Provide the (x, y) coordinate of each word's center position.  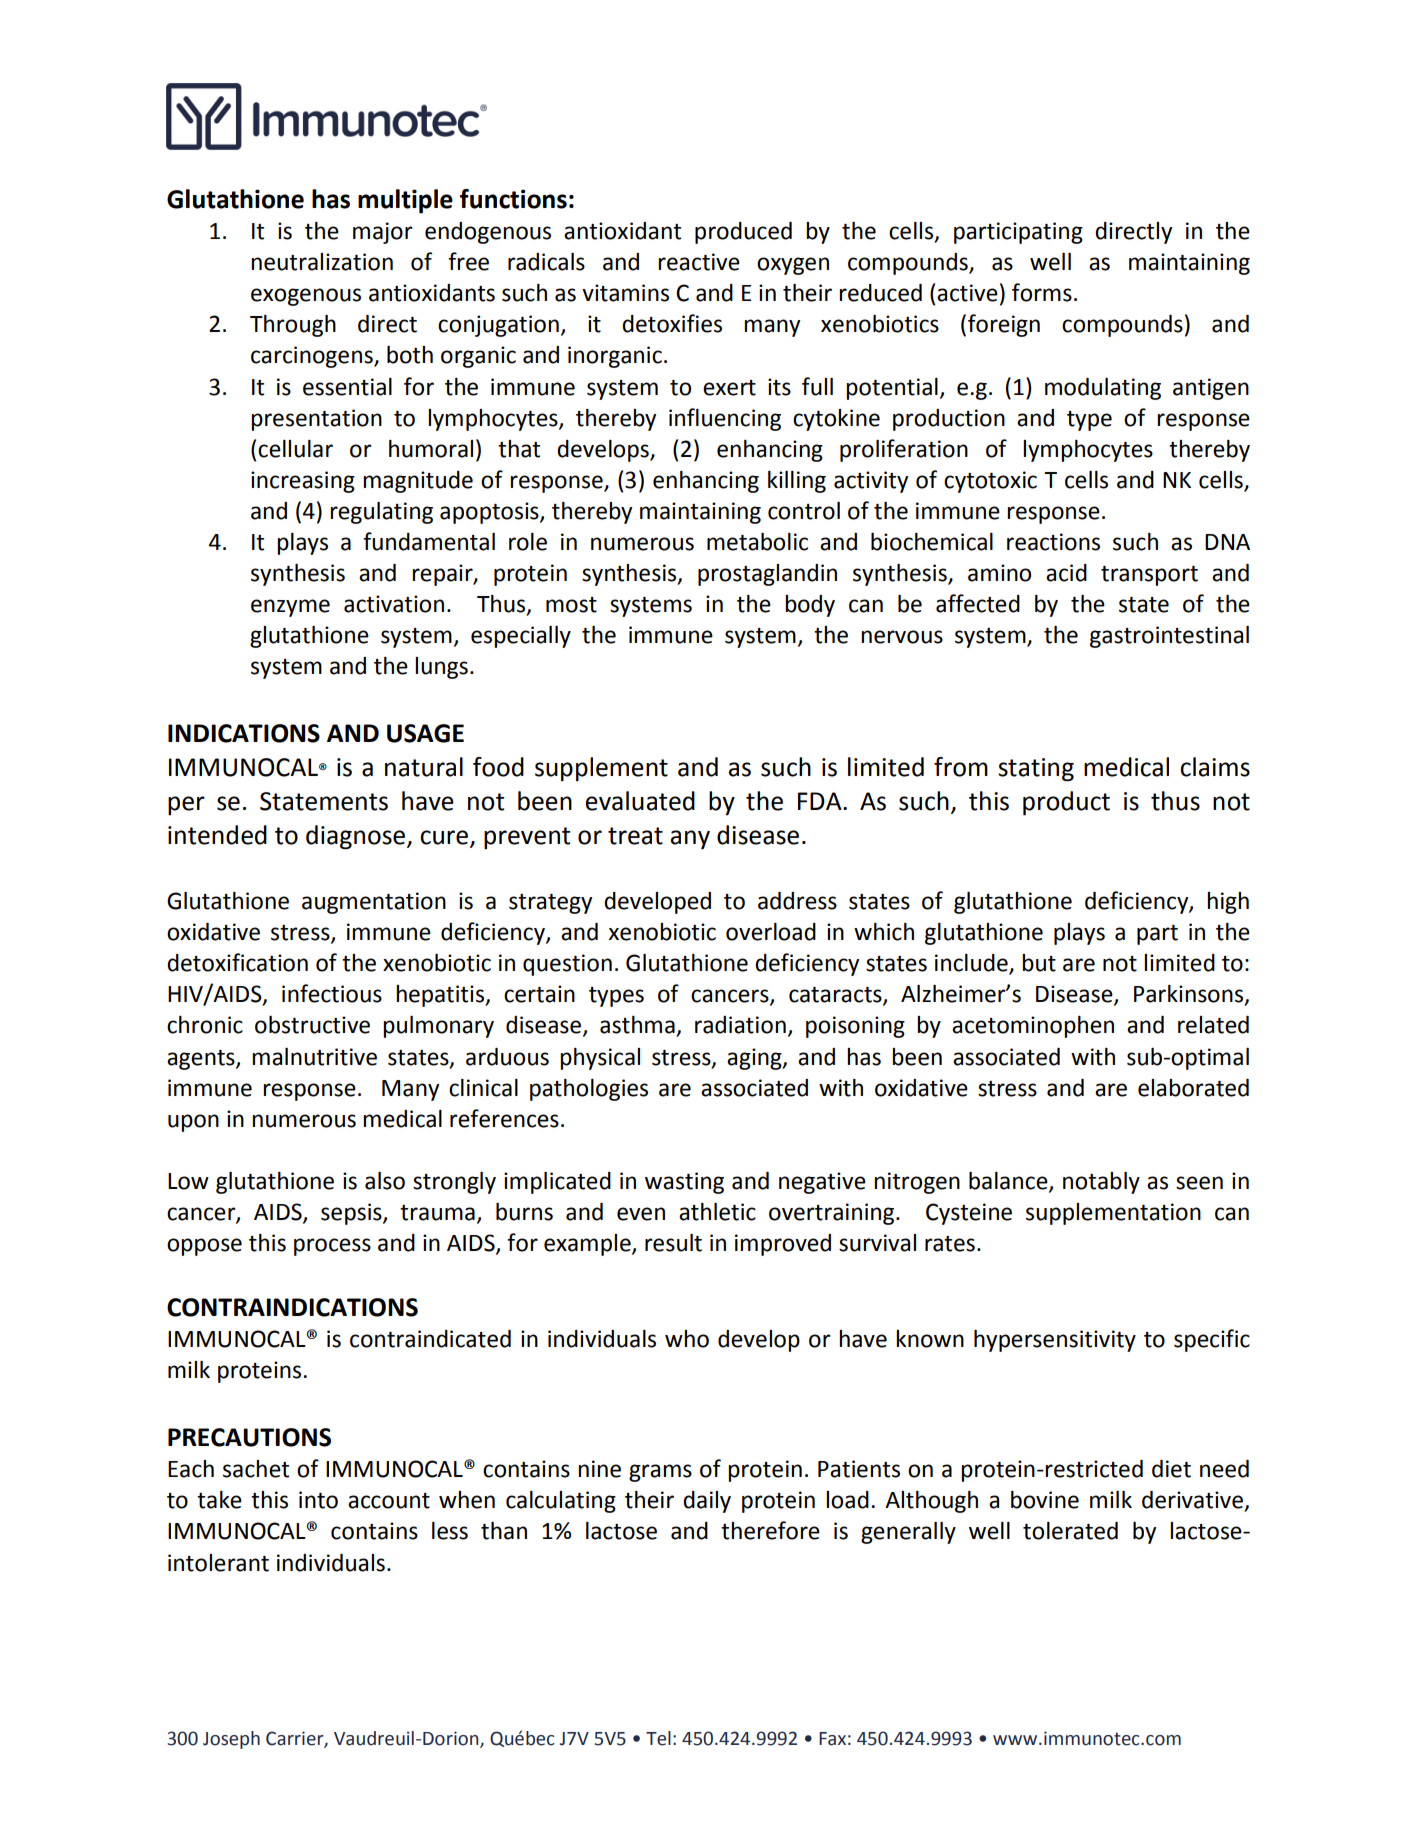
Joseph (231, 1740)
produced (743, 233)
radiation (740, 1025)
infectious (332, 993)
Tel (658, 1738)
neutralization (322, 262)
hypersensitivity (1055, 1341)
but (1039, 963)
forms (1042, 292)
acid (1066, 573)
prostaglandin (767, 575)
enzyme (290, 608)
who (687, 1339)
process (332, 1247)
